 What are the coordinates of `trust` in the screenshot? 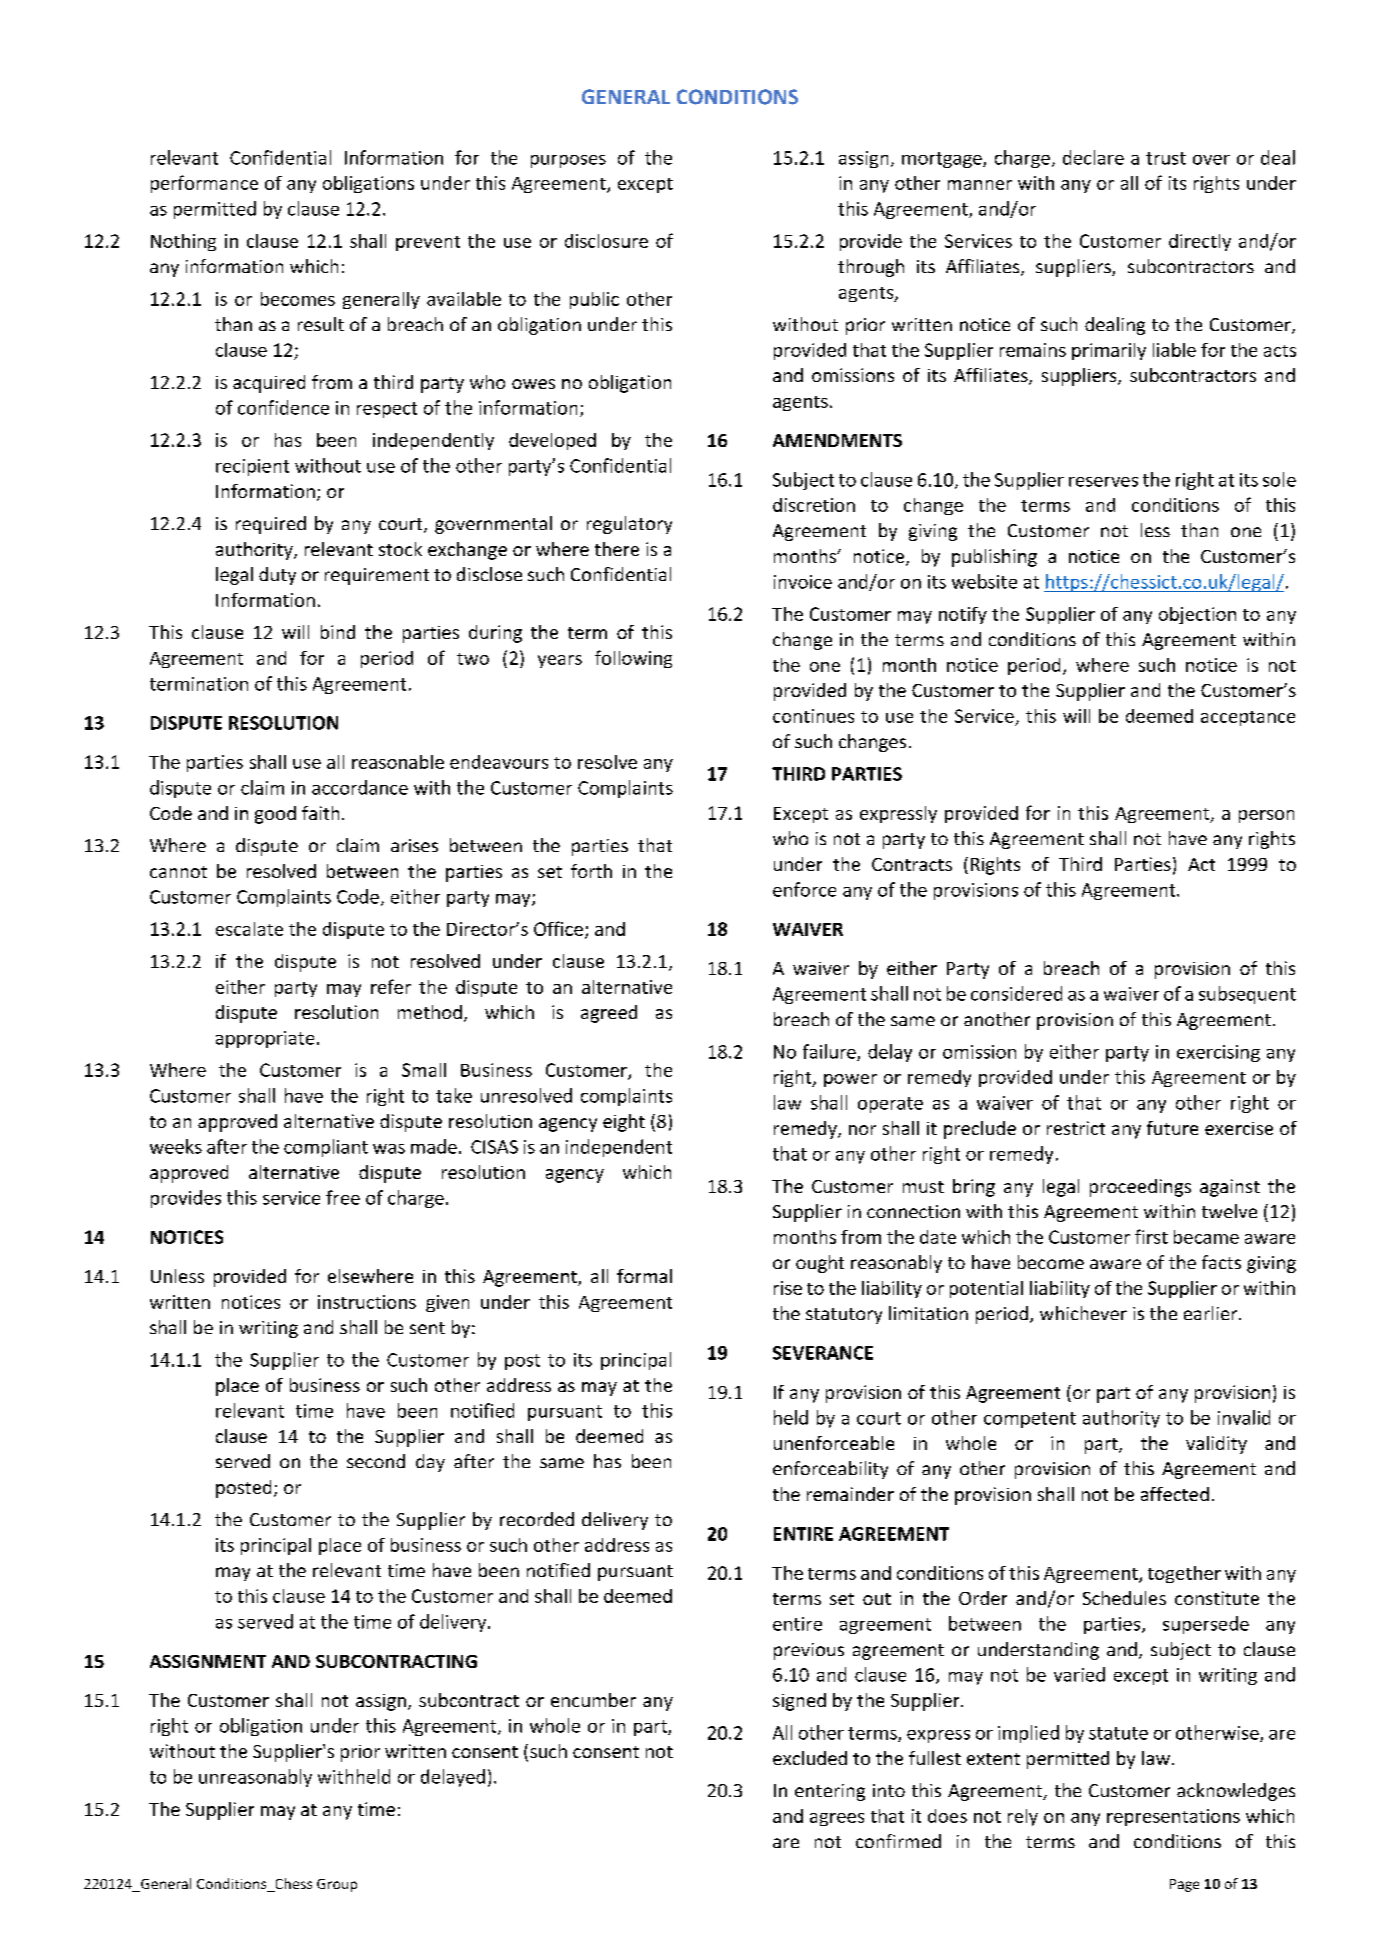 It's located at (1166, 158).
